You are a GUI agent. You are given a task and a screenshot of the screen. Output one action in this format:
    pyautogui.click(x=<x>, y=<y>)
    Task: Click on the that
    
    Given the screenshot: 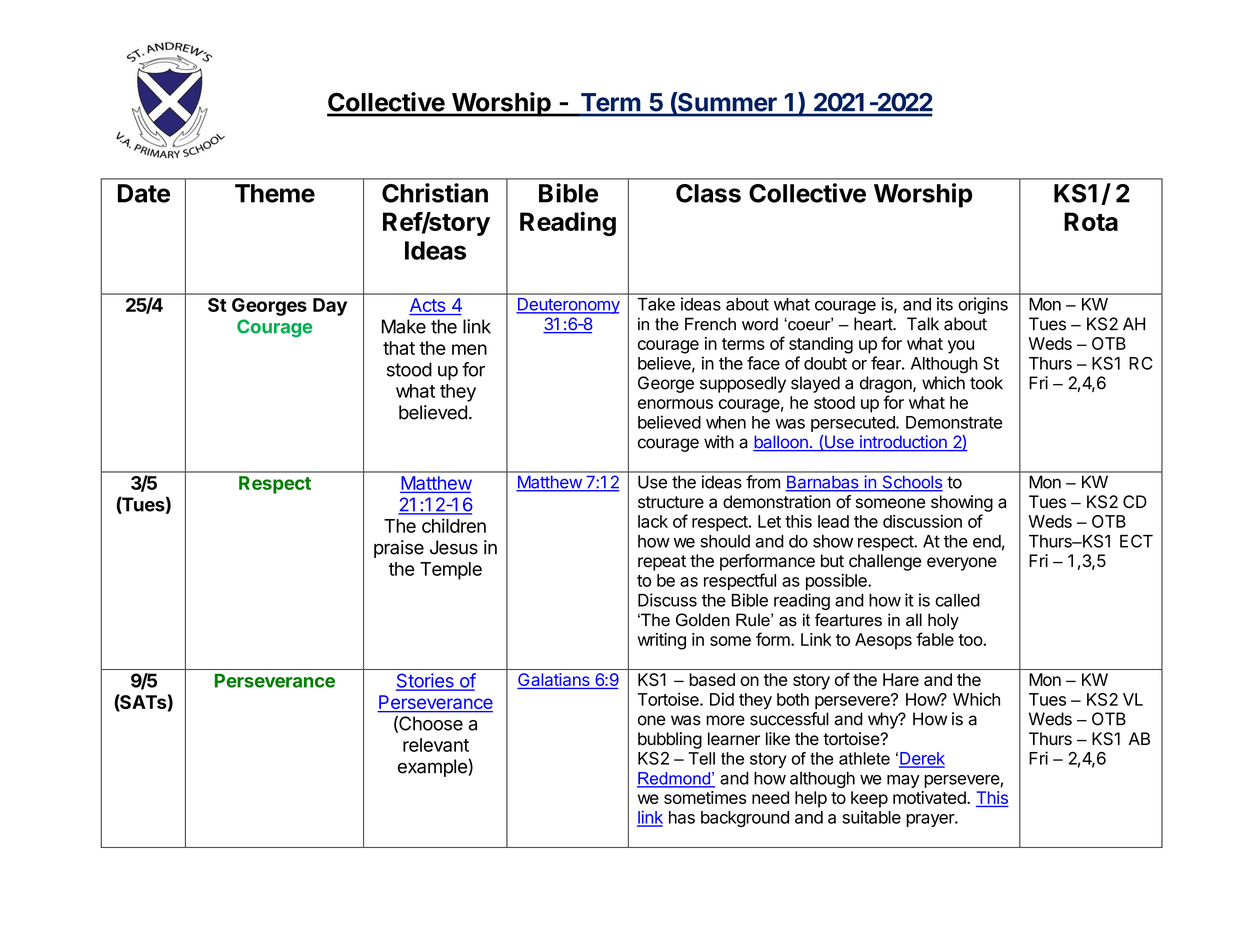 What is the action you would take?
    pyautogui.click(x=399, y=348)
